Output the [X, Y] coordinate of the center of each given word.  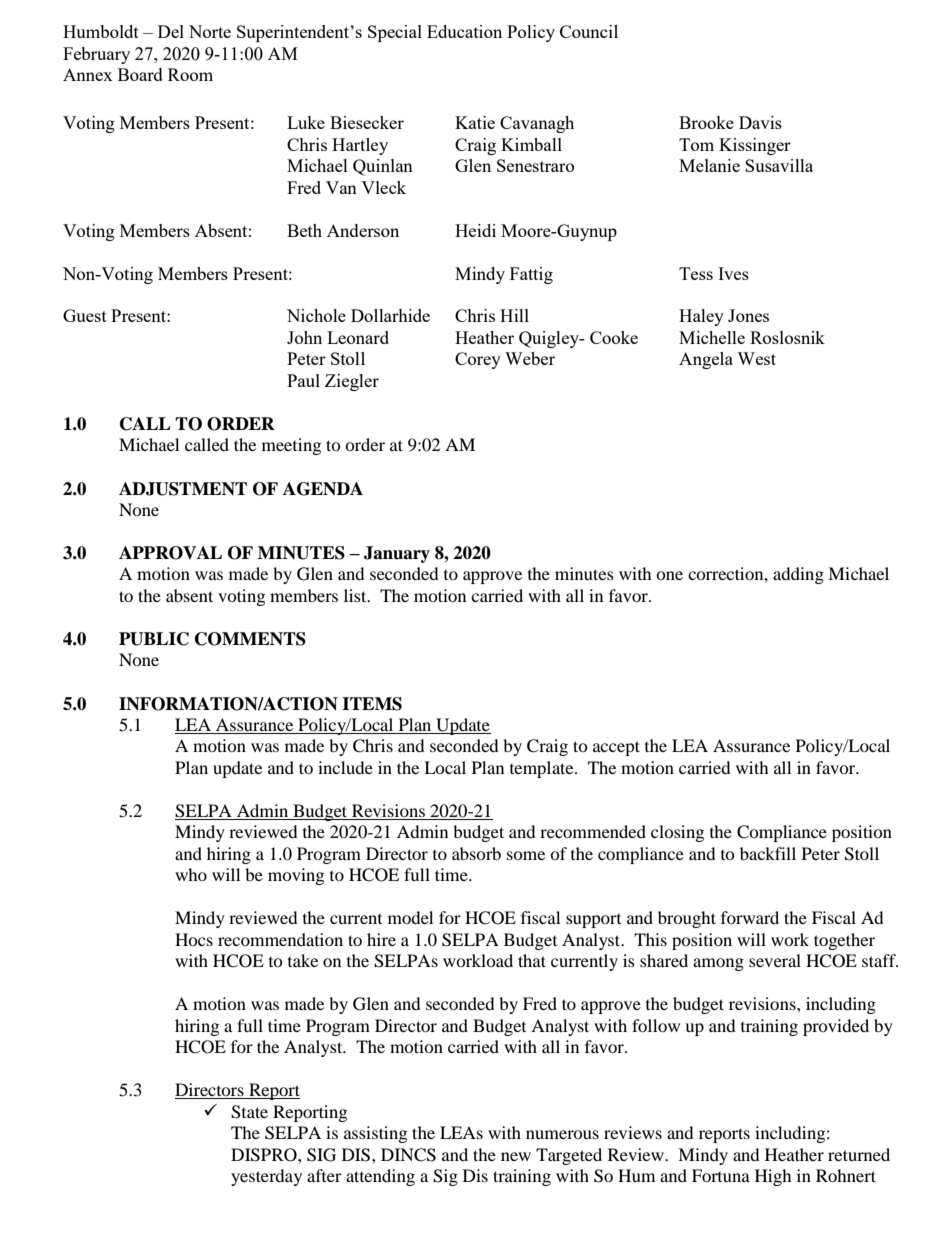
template [543, 769]
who [191, 874]
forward [750, 917]
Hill [514, 315]
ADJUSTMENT [183, 489]
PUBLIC [154, 639]
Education [464, 31]
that [532, 960]
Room [190, 74]
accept [616, 748]
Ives [733, 273]
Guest [85, 315]
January [397, 554]
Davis [760, 122]
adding [798, 575]
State [249, 1112]
